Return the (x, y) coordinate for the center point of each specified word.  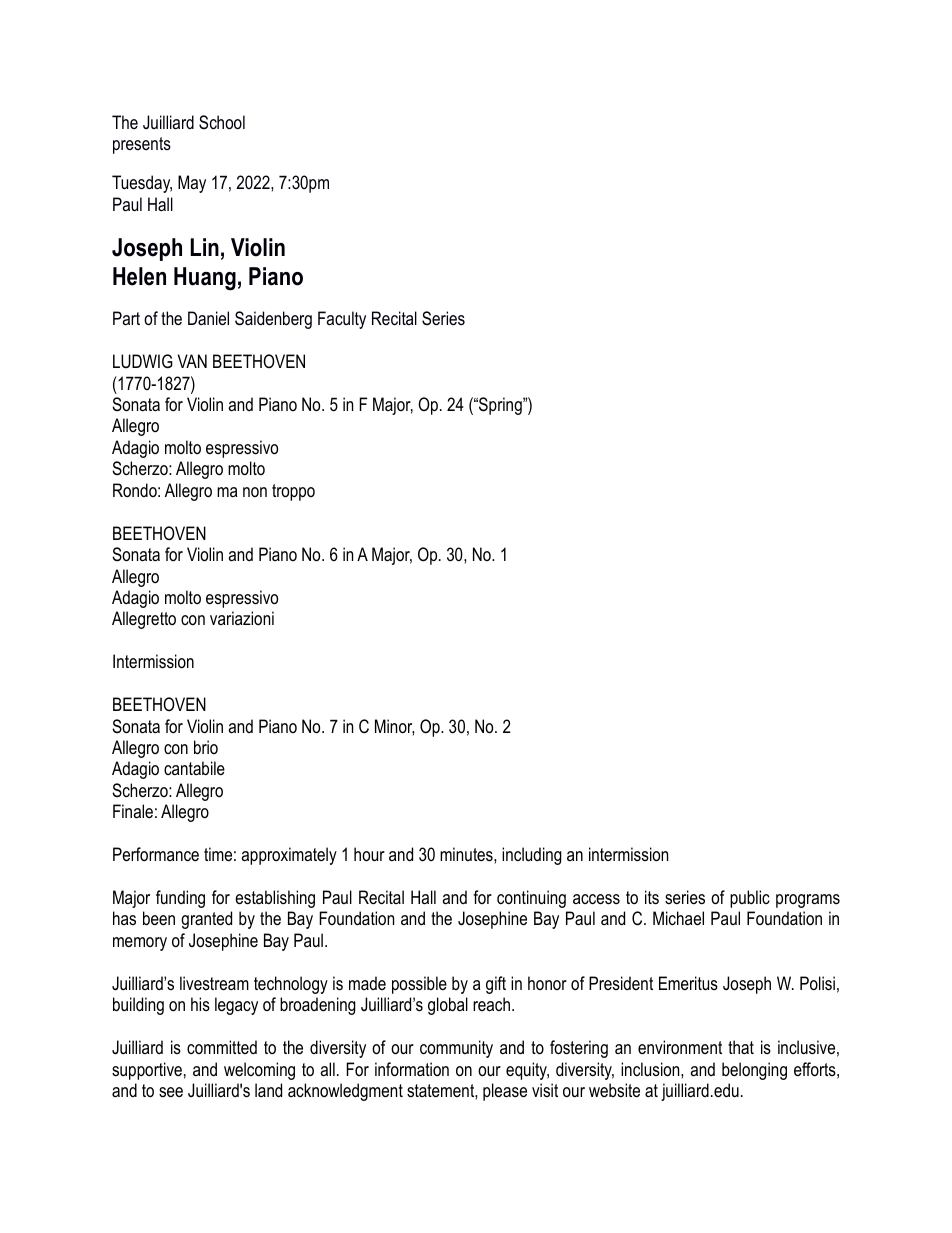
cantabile (194, 768)
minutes (467, 854)
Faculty (342, 320)
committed (222, 1047)
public (750, 899)
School (222, 122)
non (255, 492)
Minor (394, 727)
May (192, 184)
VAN (192, 361)
